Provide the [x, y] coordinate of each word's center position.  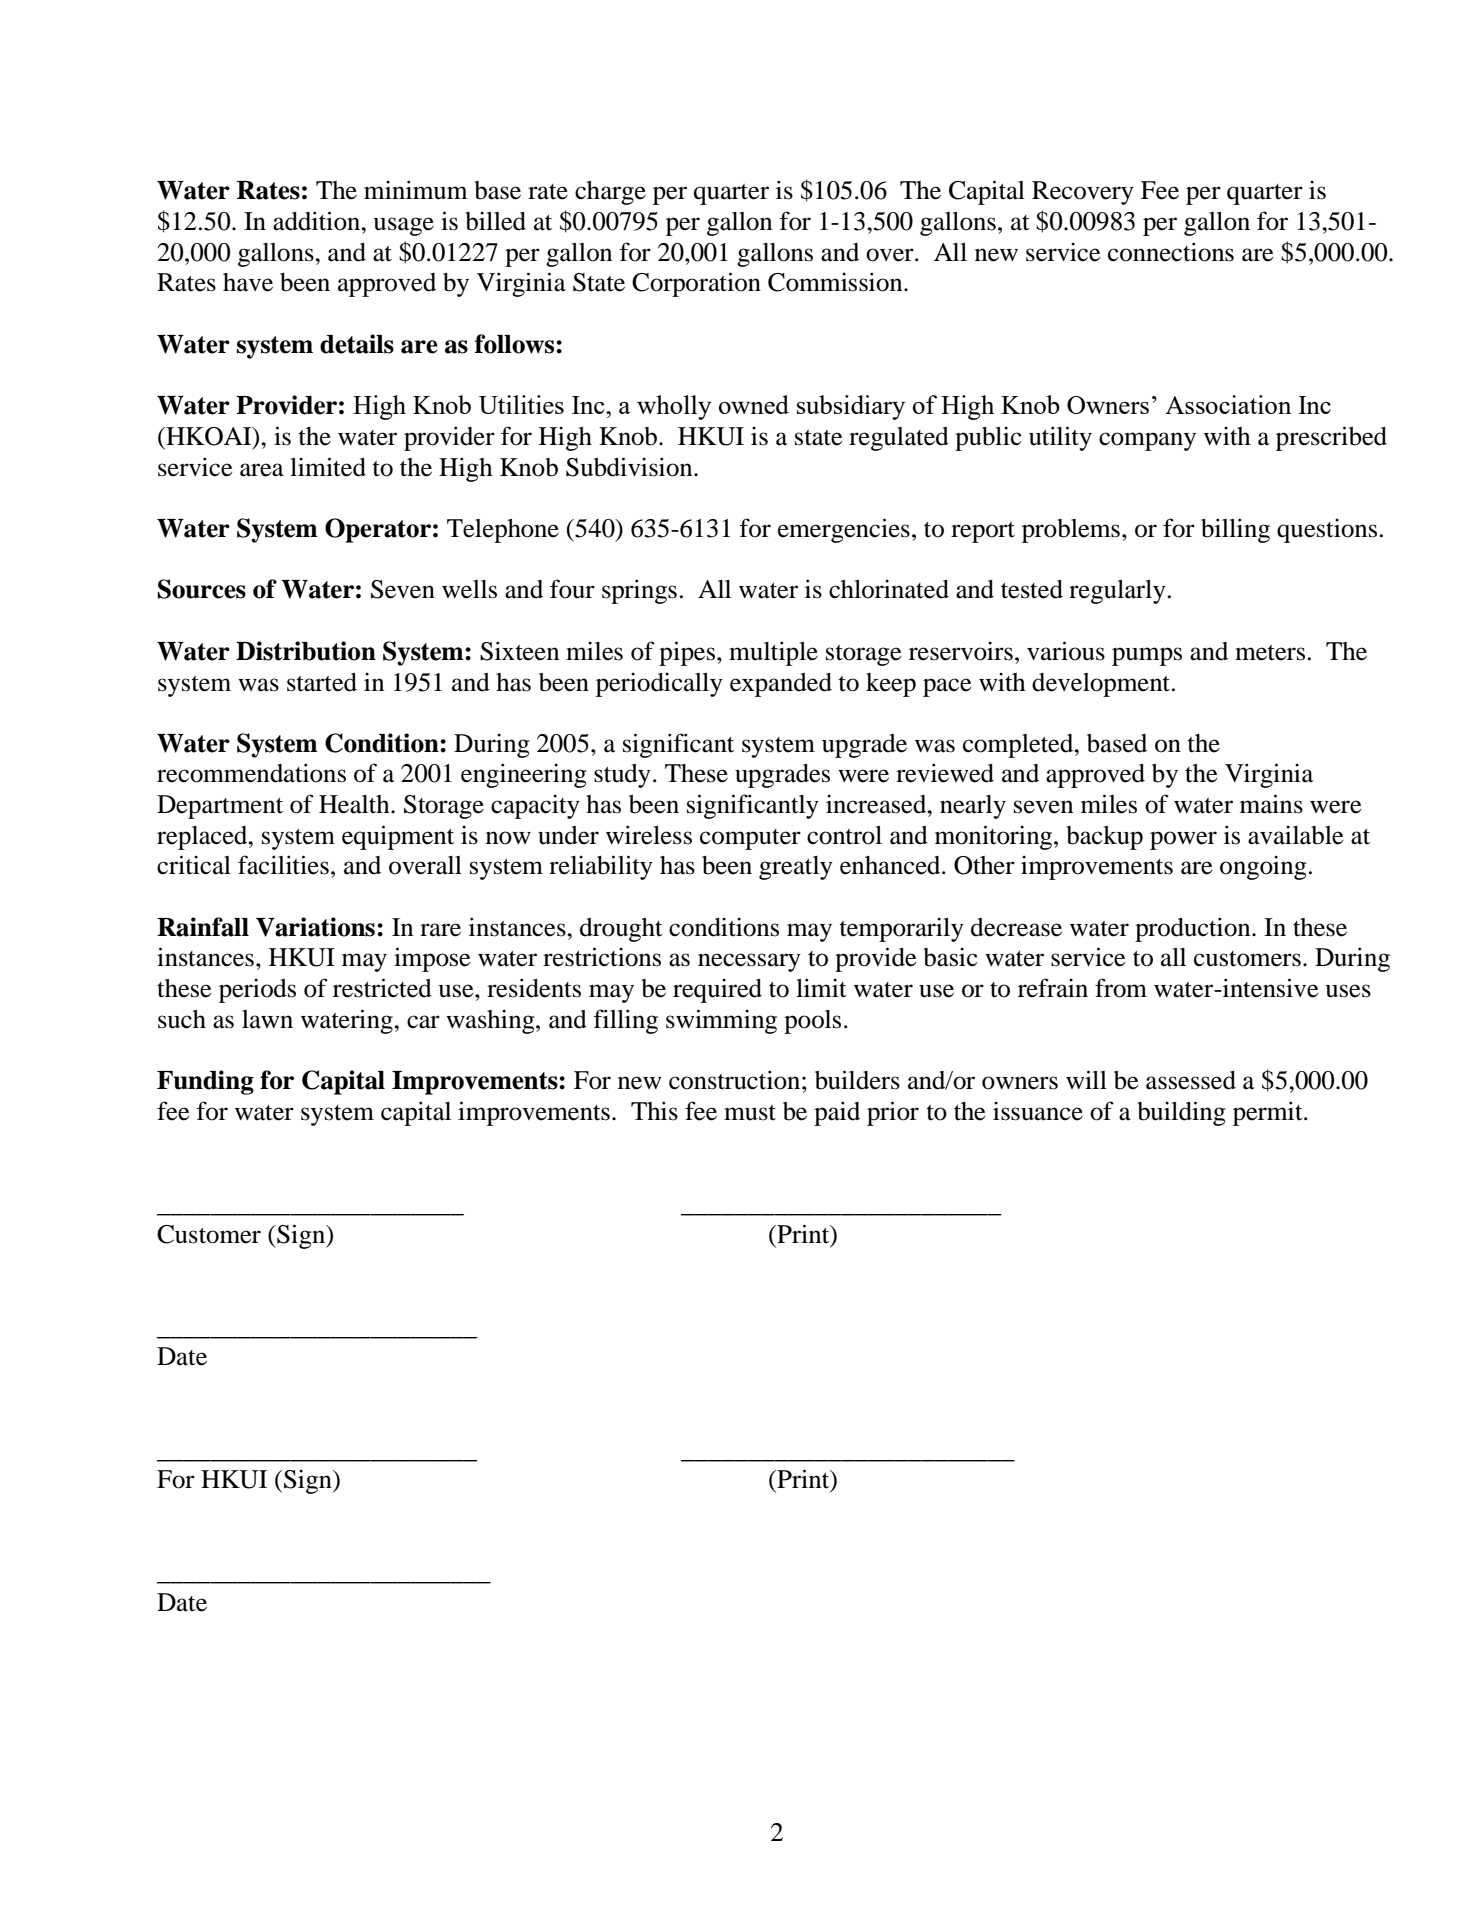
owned [754, 404]
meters [1270, 653]
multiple [773, 653]
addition [318, 221]
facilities [283, 865]
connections [1171, 252]
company [1147, 441]
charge [610, 193]
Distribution [306, 651]
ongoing [1263, 867]
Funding [205, 1082]
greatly [796, 868]
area [262, 470]
